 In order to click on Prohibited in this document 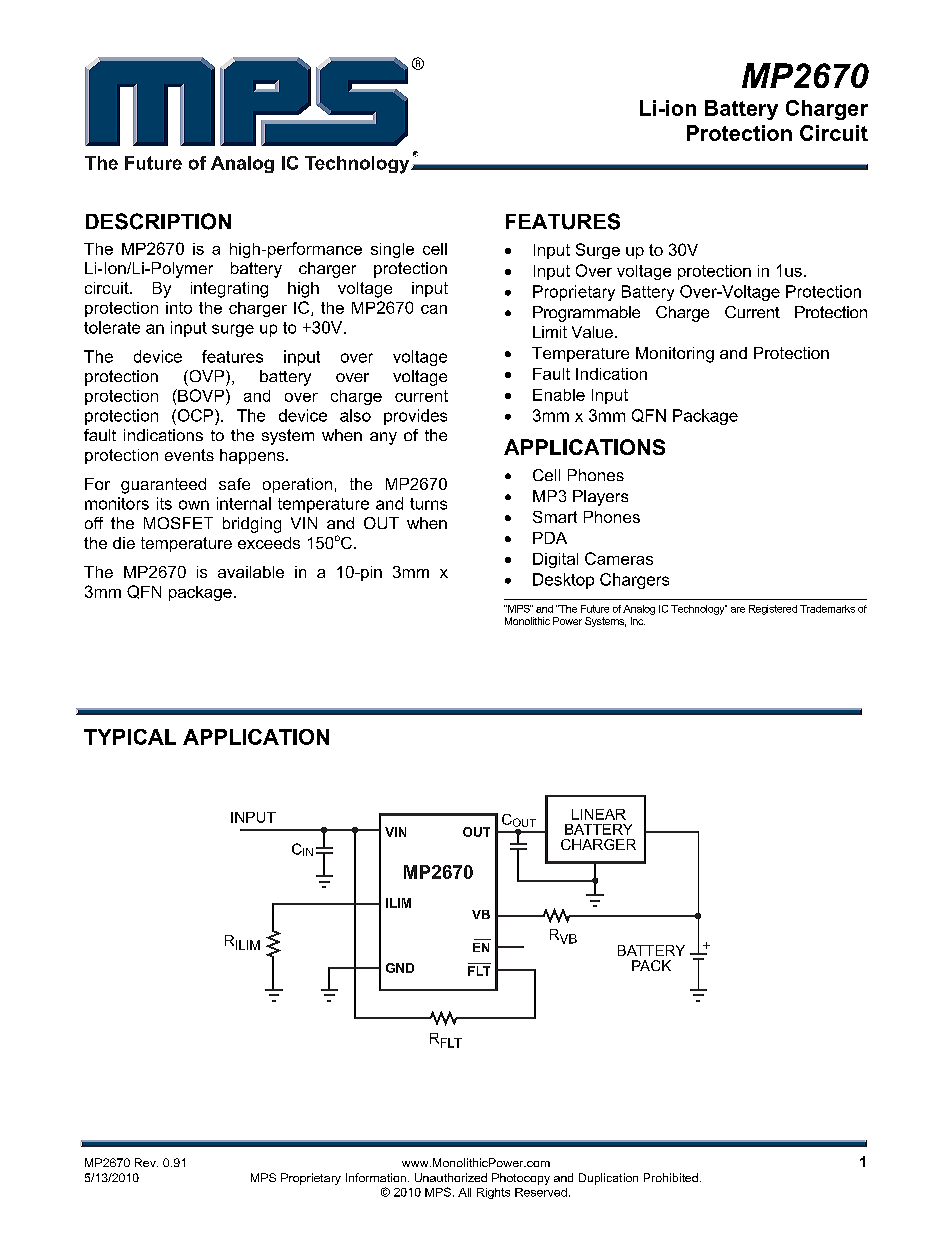, I will do `click(671, 1177)`.
